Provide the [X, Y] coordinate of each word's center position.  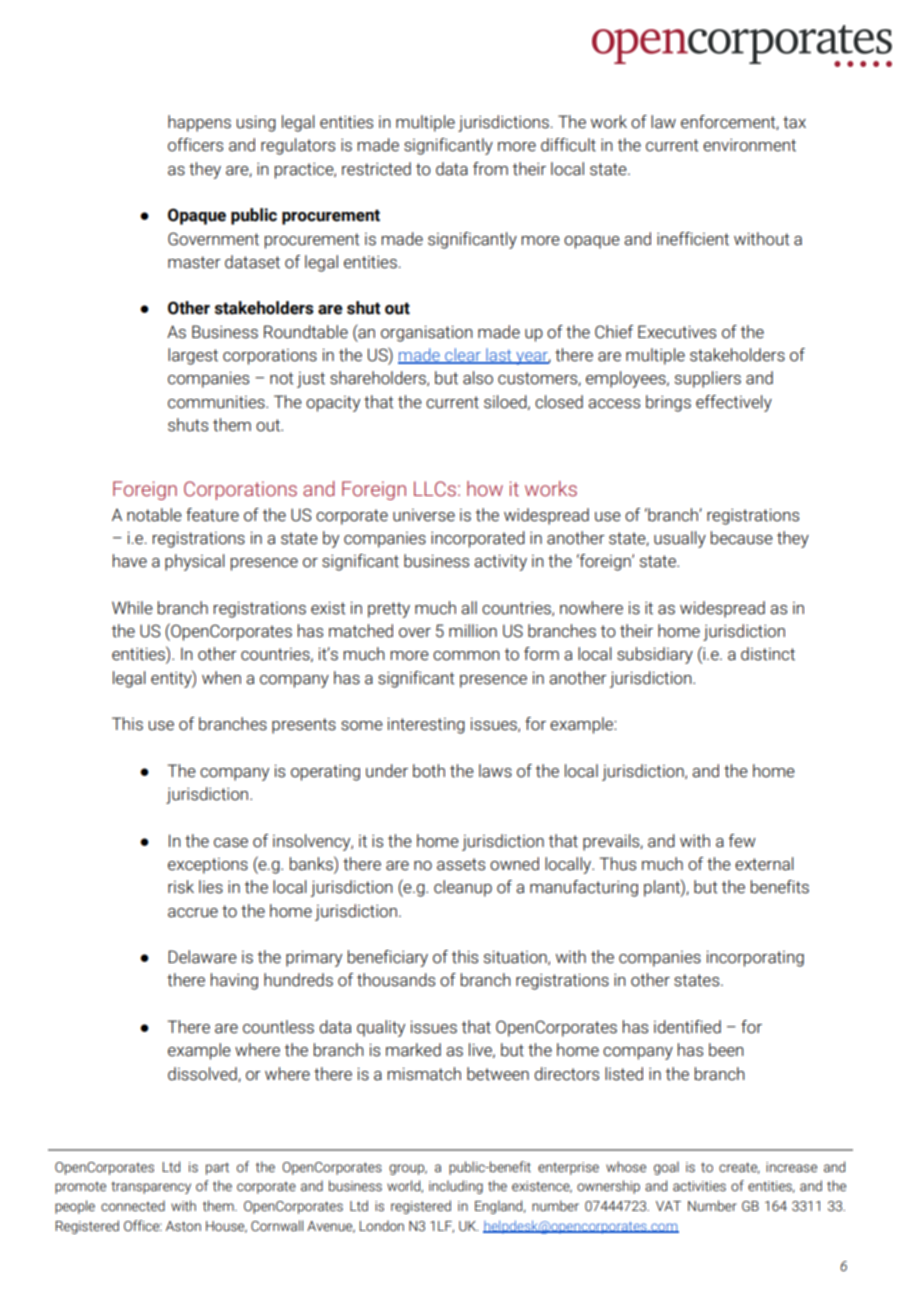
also [478, 378]
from [490, 169]
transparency [151, 1187]
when [221, 678]
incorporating [755, 958]
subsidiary [655, 655]
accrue [193, 913]
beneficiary [388, 958]
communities [217, 402]
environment [749, 145]
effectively [734, 403]
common [466, 656]
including [456, 1187]
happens [199, 123]
